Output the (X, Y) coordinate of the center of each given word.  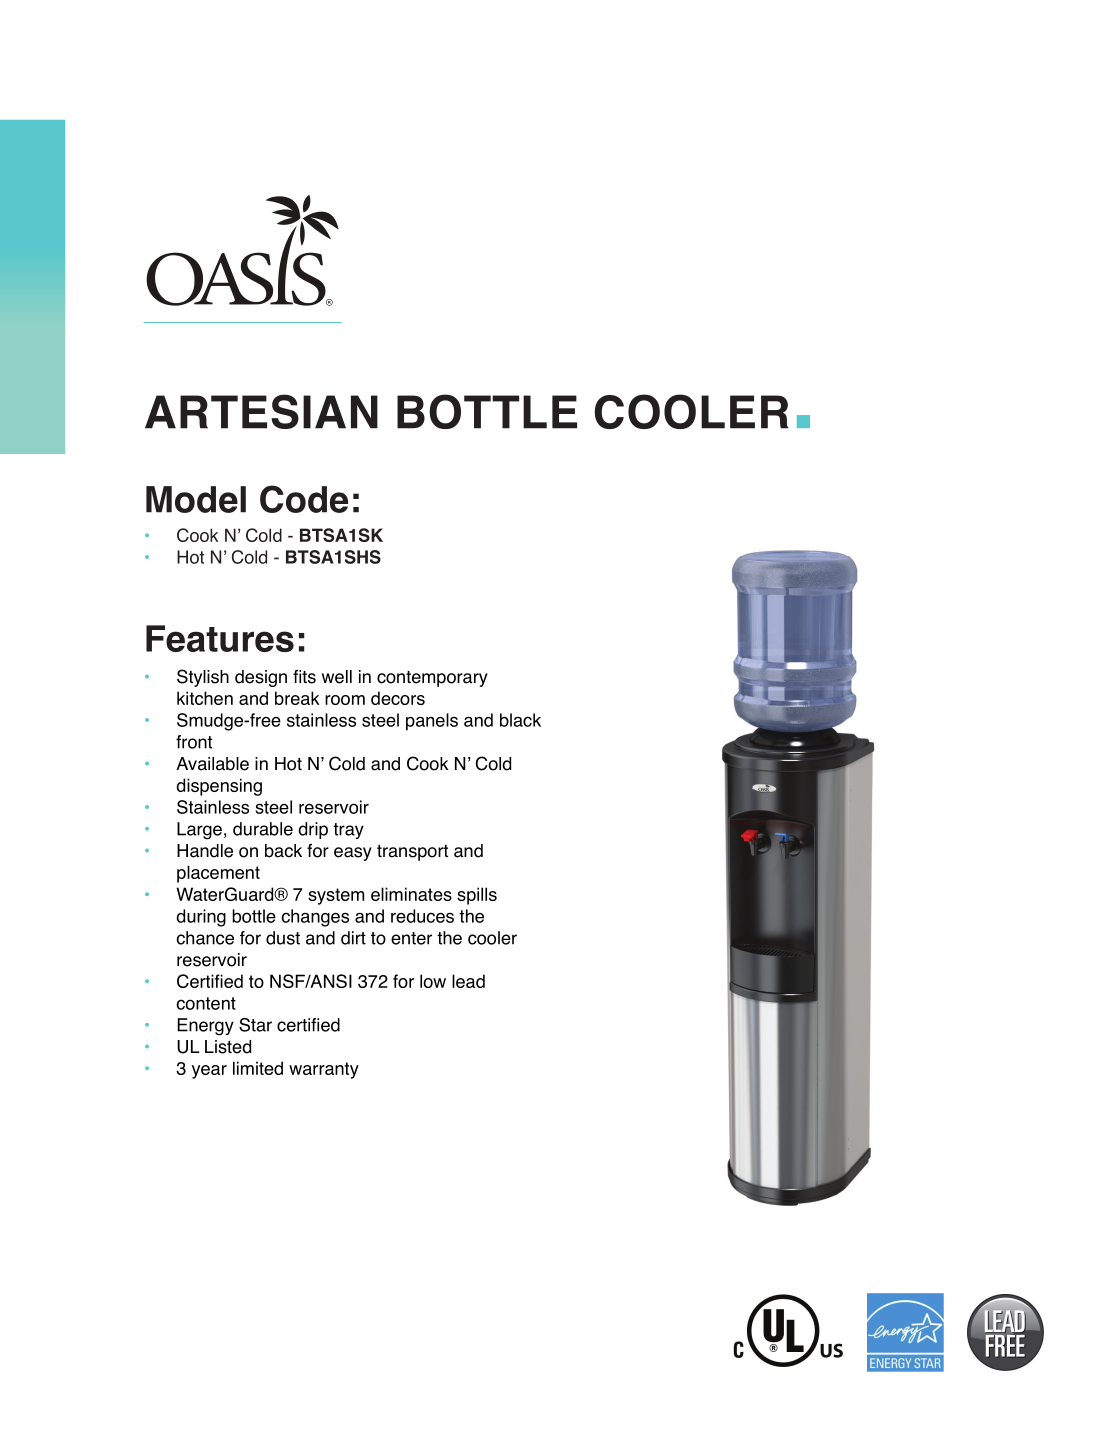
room (345, 700)
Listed (228, 1047)
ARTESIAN (261, 411)
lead (468, 981)
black (520, 720)
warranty (324, 1070)
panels (432, 722)
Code (304, 499)
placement (218, 874)
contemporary (432, 679)
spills (477, 896)
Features (220, 638)
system (336, 896)
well (337, 677)
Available (212, 764)
